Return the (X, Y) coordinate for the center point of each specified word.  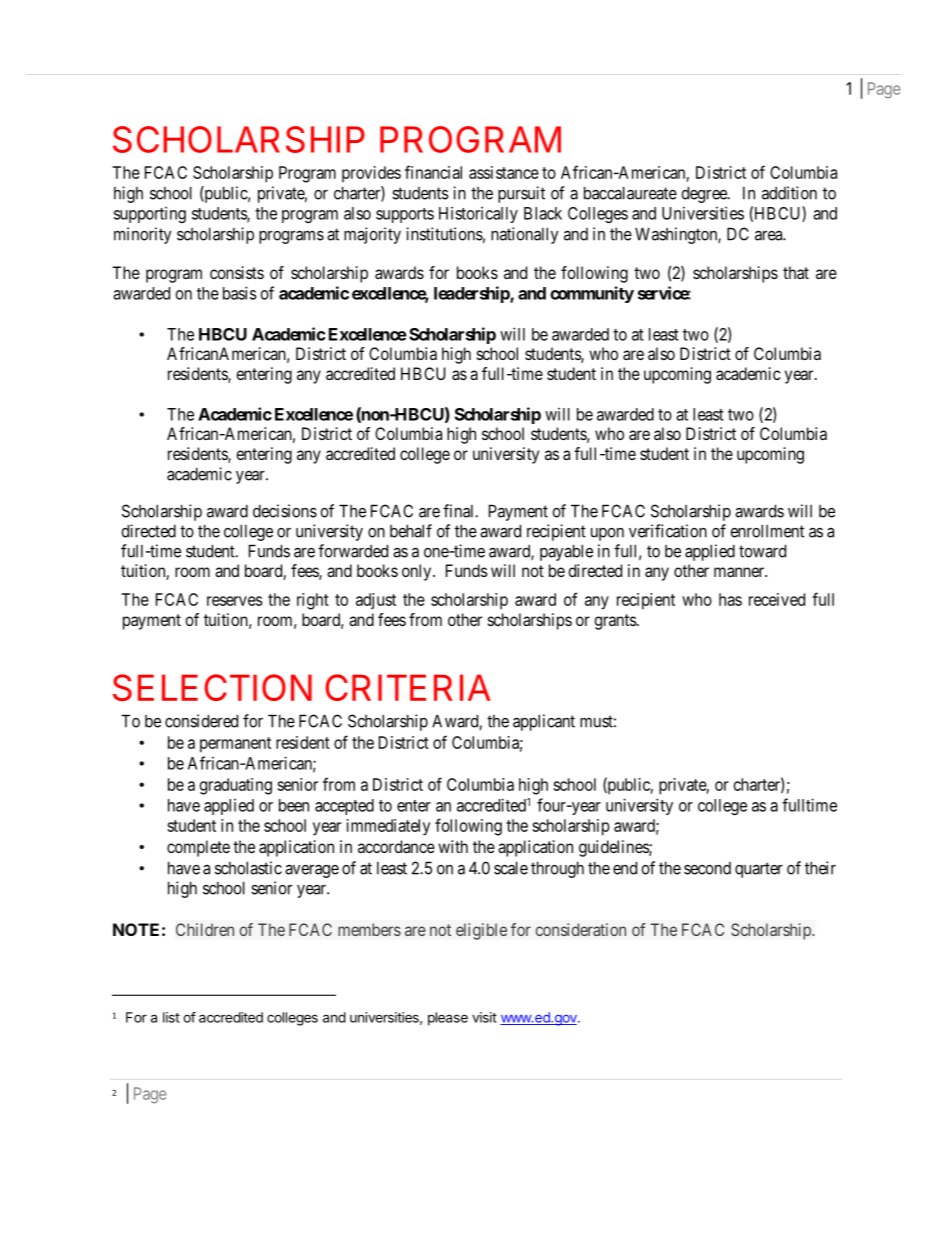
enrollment (767, 531)
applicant (544, 722)
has (730, 599)
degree (705, 194)
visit (484, 1017)
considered (201, 721)
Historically (478, 215)
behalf (411, 531)
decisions (285, 511)
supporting (150, 215)
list (171, 1017)
